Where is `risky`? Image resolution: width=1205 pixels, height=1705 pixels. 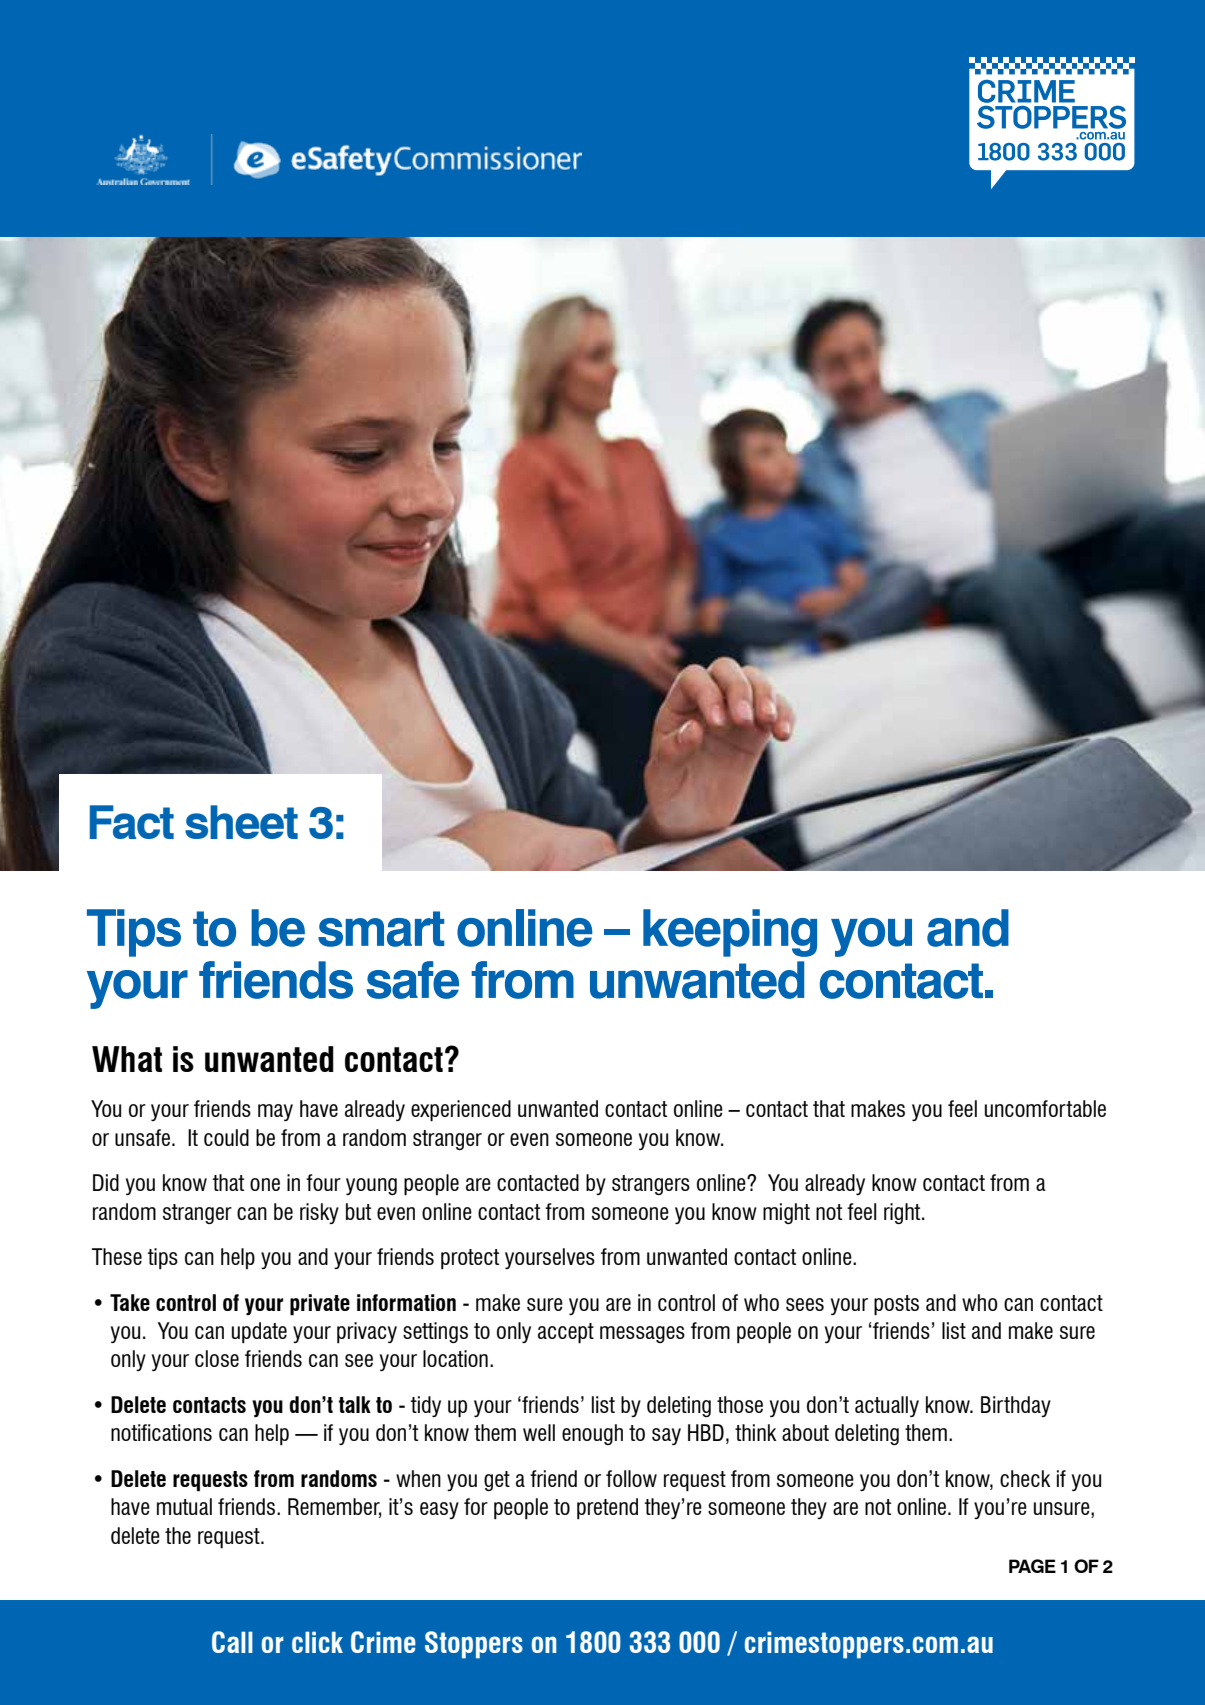
risky is located at coordinates (319, 1213).
